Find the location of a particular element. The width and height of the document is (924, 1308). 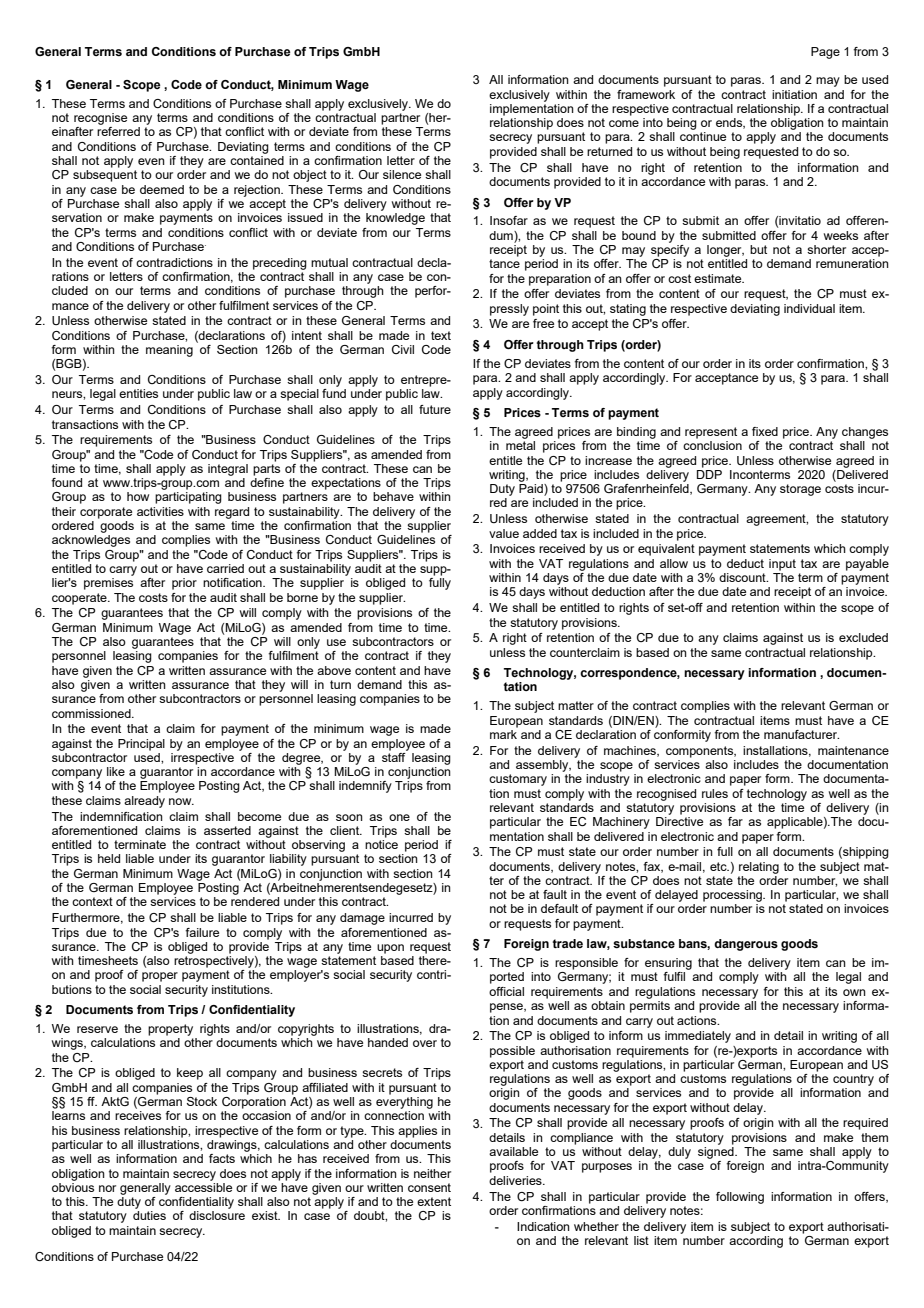

Page is located at coordinates (825, 53).
